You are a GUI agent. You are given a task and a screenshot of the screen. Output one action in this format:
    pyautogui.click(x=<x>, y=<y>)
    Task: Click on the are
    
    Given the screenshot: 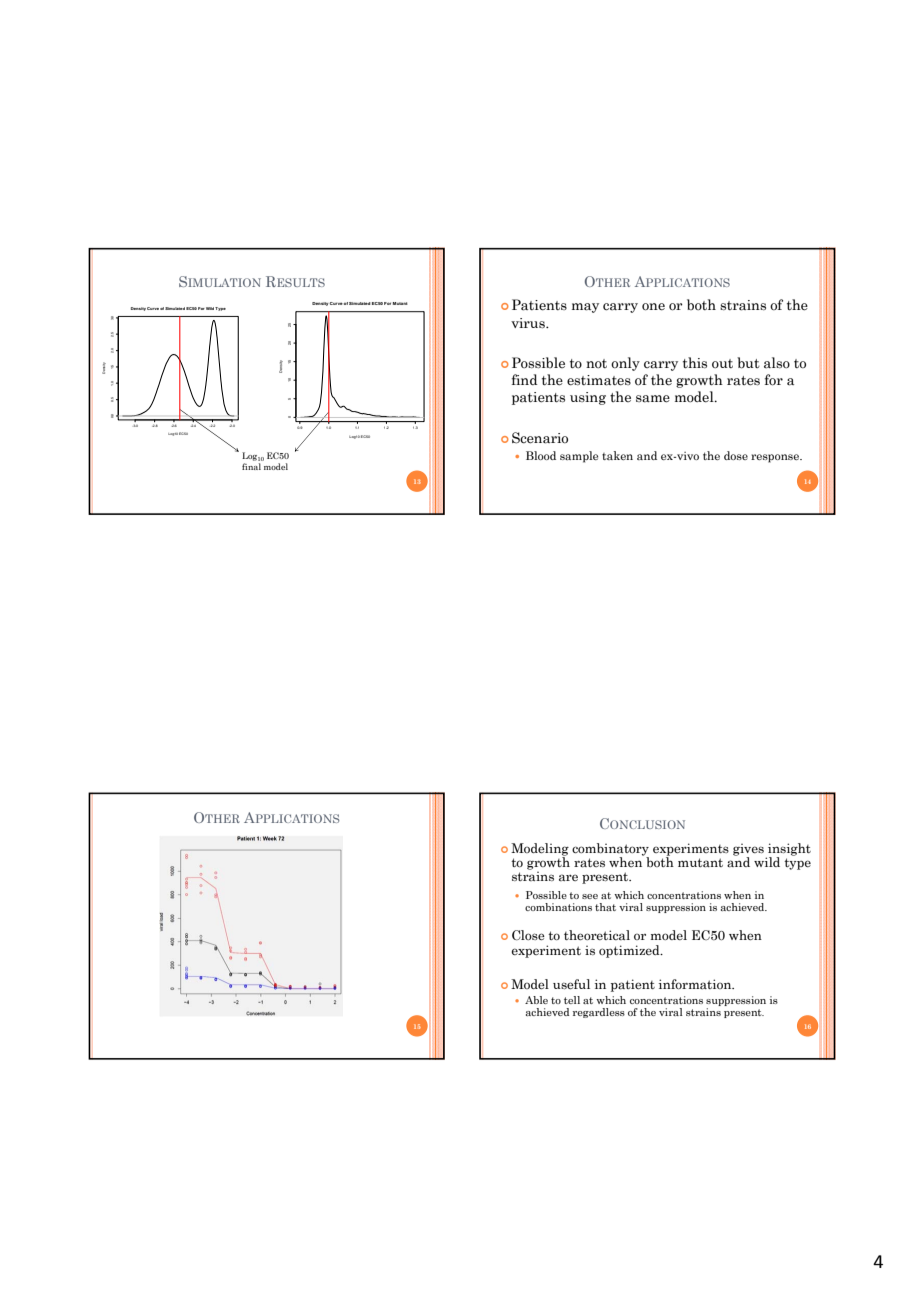 What is the action you would take?
    pyautogui.click(x=568, y=877)
